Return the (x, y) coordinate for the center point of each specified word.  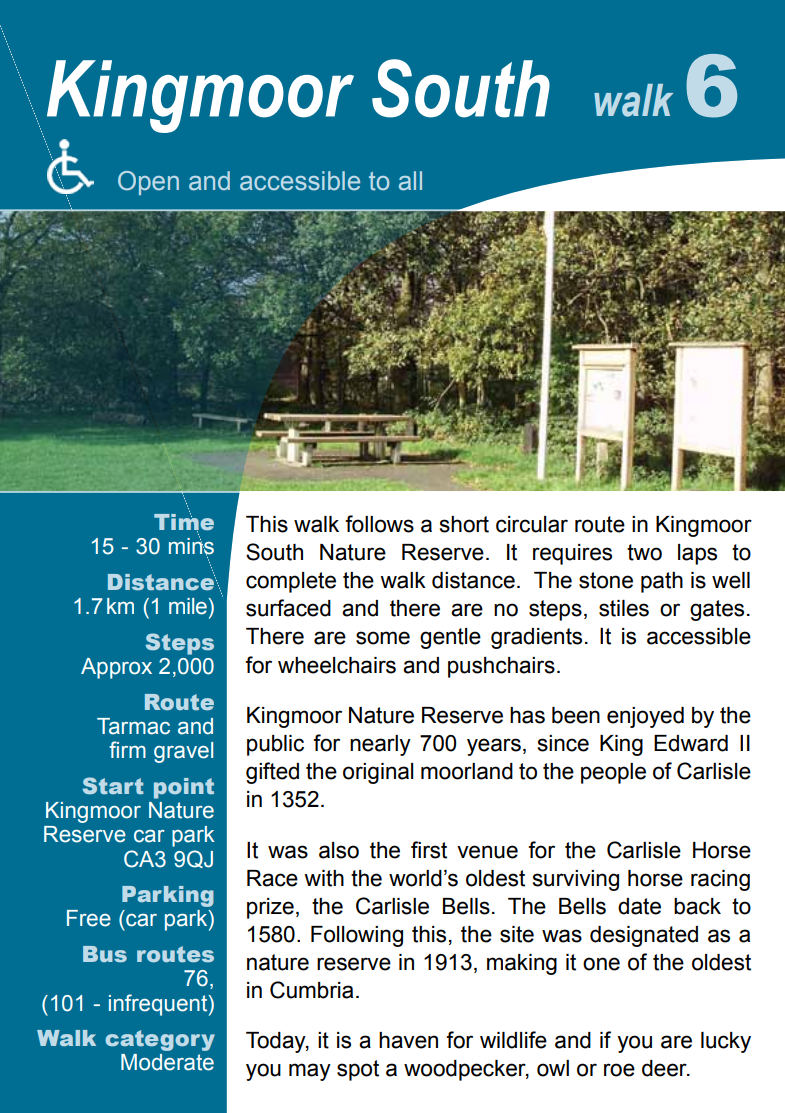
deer (665, 1068)
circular (532, 524)
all (410, 181)
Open (148, 183)
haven (408, 1040)
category (160, 1040)
